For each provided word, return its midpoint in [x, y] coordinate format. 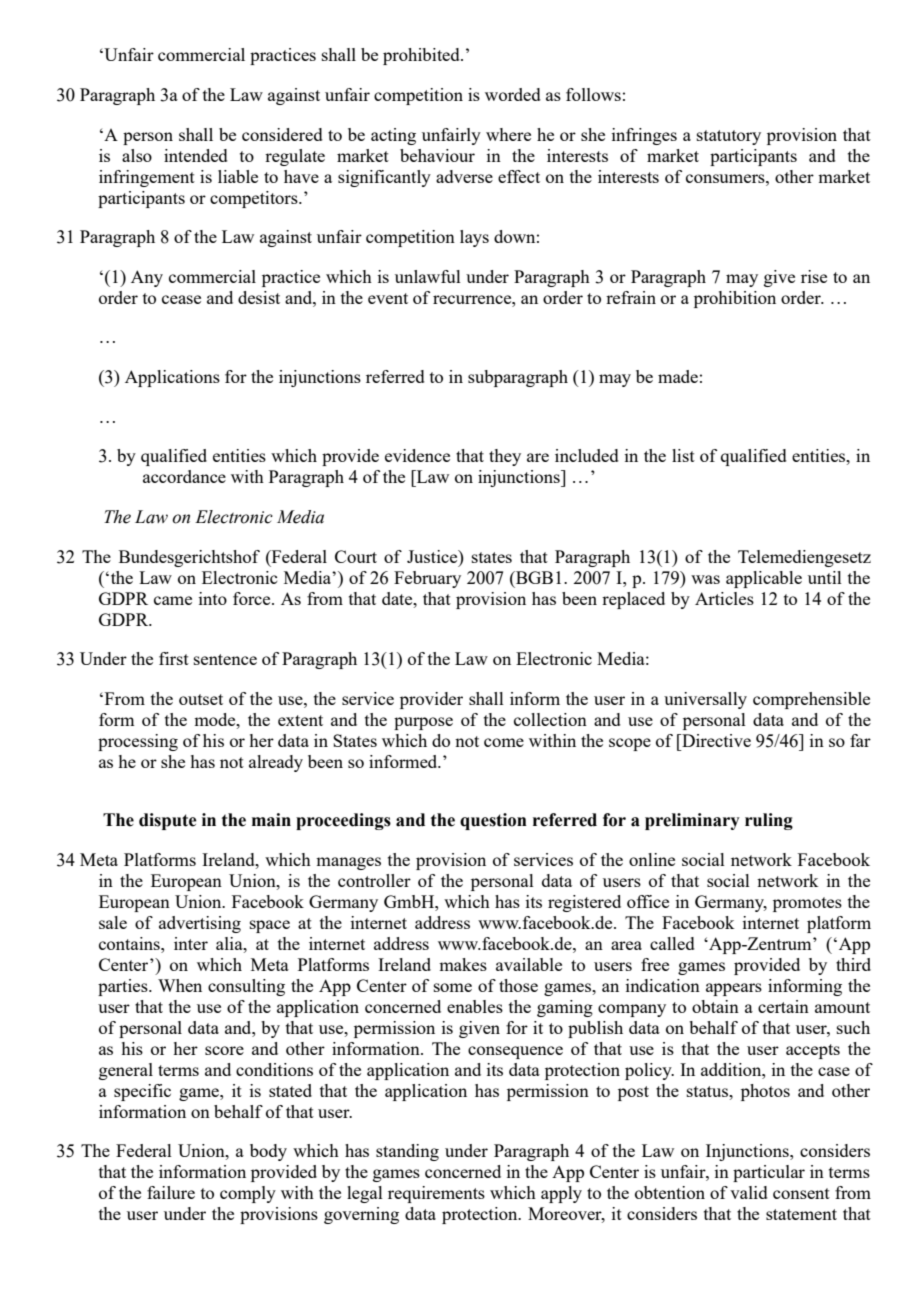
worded [513, 94]
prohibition [735, 299]
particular [769, 1173]
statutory [729, 137]
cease [181, 299]
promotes [807, 904]
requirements [436, 1194]
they [505, 457]
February [427, 579]
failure [171, 1192]
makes [463, 964]
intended [196, 155]
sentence [225, 659]
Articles [724, 598]
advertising [200, 924]
